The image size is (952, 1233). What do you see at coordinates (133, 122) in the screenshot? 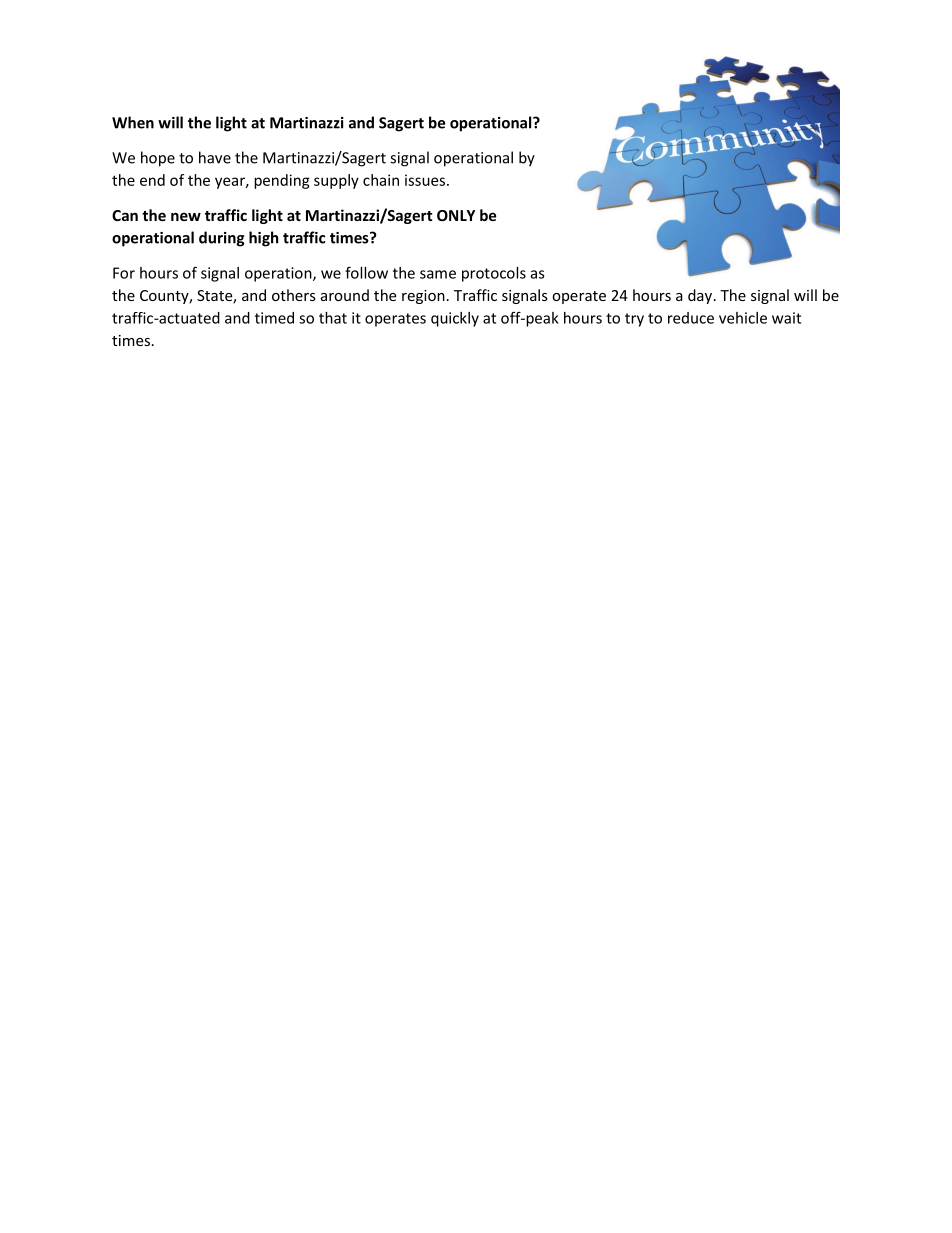
I see `When` at bounding box center [133, 122].
